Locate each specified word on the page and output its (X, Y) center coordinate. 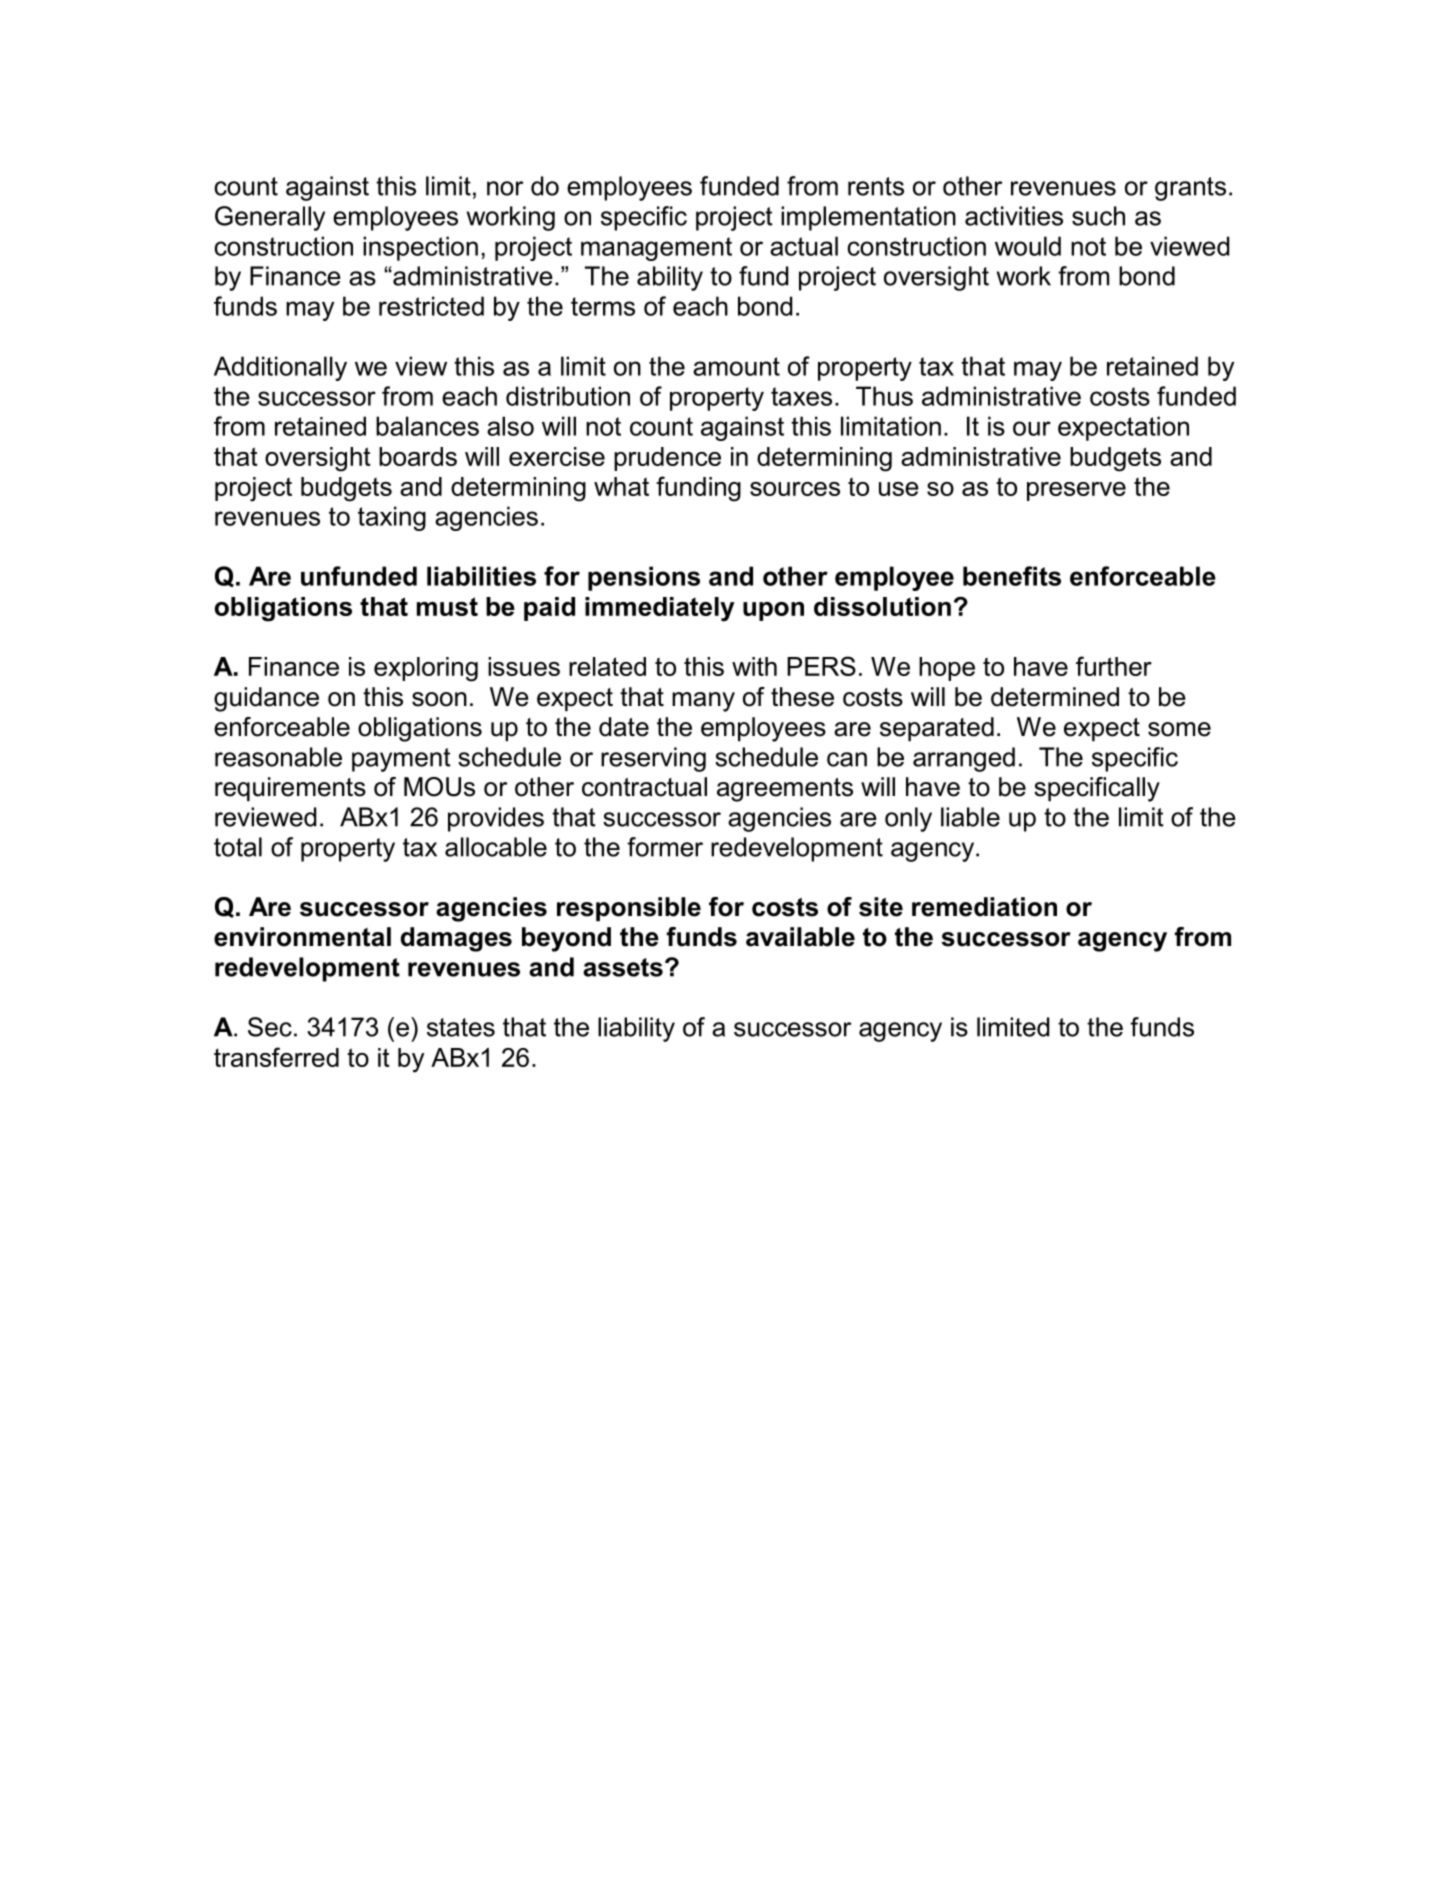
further (1114, 666)
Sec (270, 1027)
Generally (270, 218)
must (447, 606)
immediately (660, 609)
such (1098, 216)
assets (623, 967)
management (656, 249)
